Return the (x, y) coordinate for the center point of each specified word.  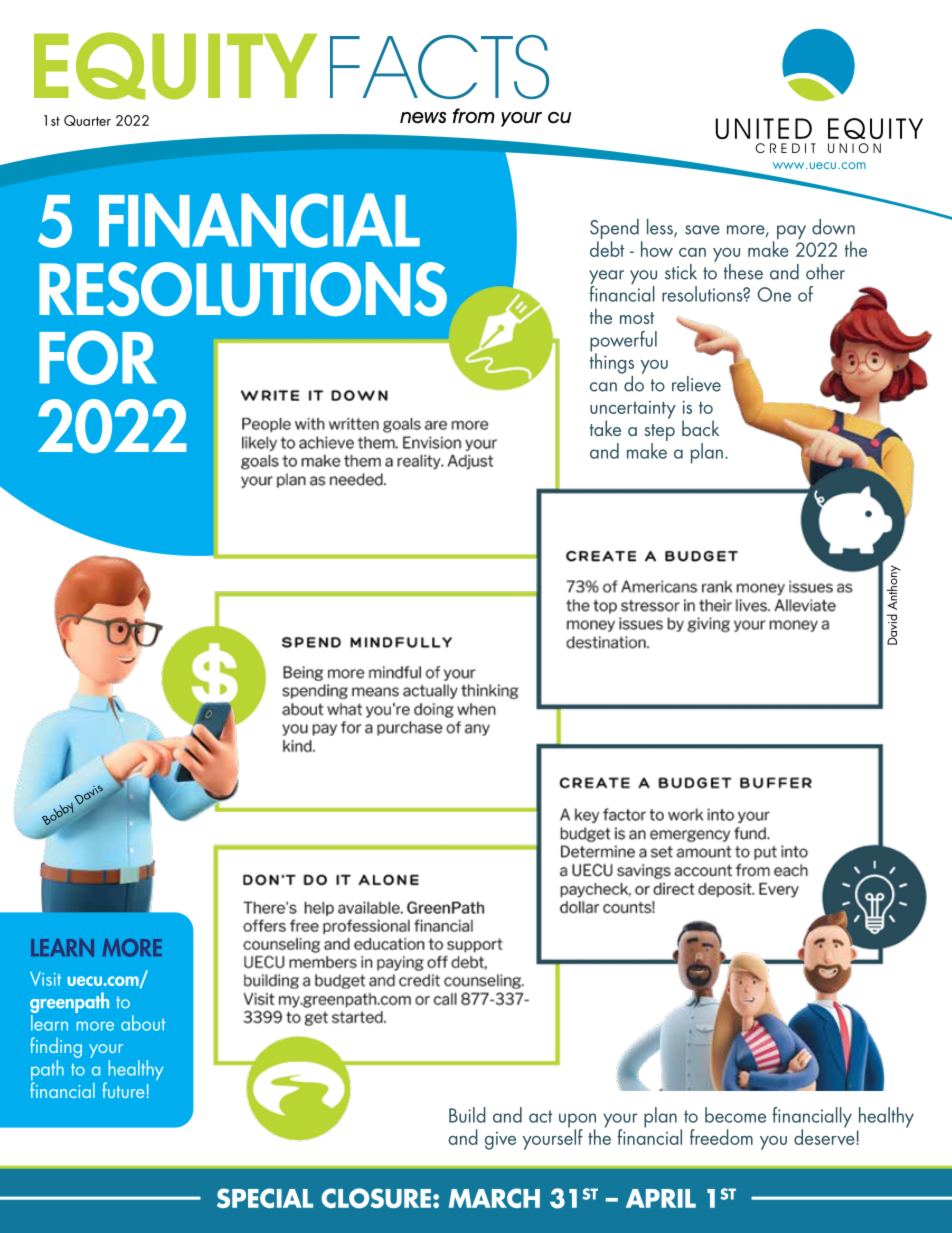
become (735, 1115)
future (123, 1090)
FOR (98, 357)
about (143, 1023)
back (700, 428)
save (702, 230)
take (605, 428)
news (423, 118)
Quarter (87, 120)
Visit (45, 979)
